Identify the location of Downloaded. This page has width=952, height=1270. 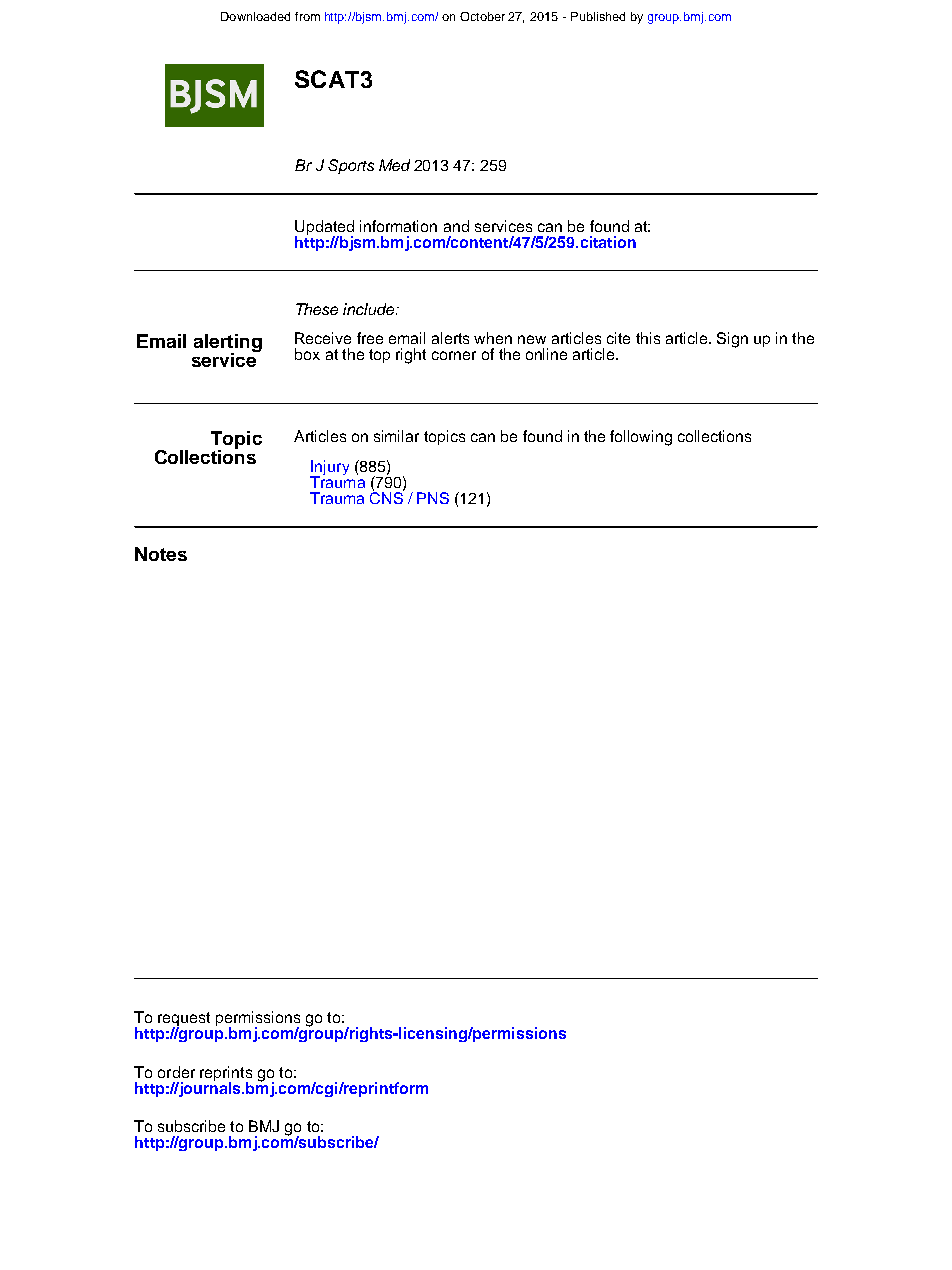
(255, 16).
